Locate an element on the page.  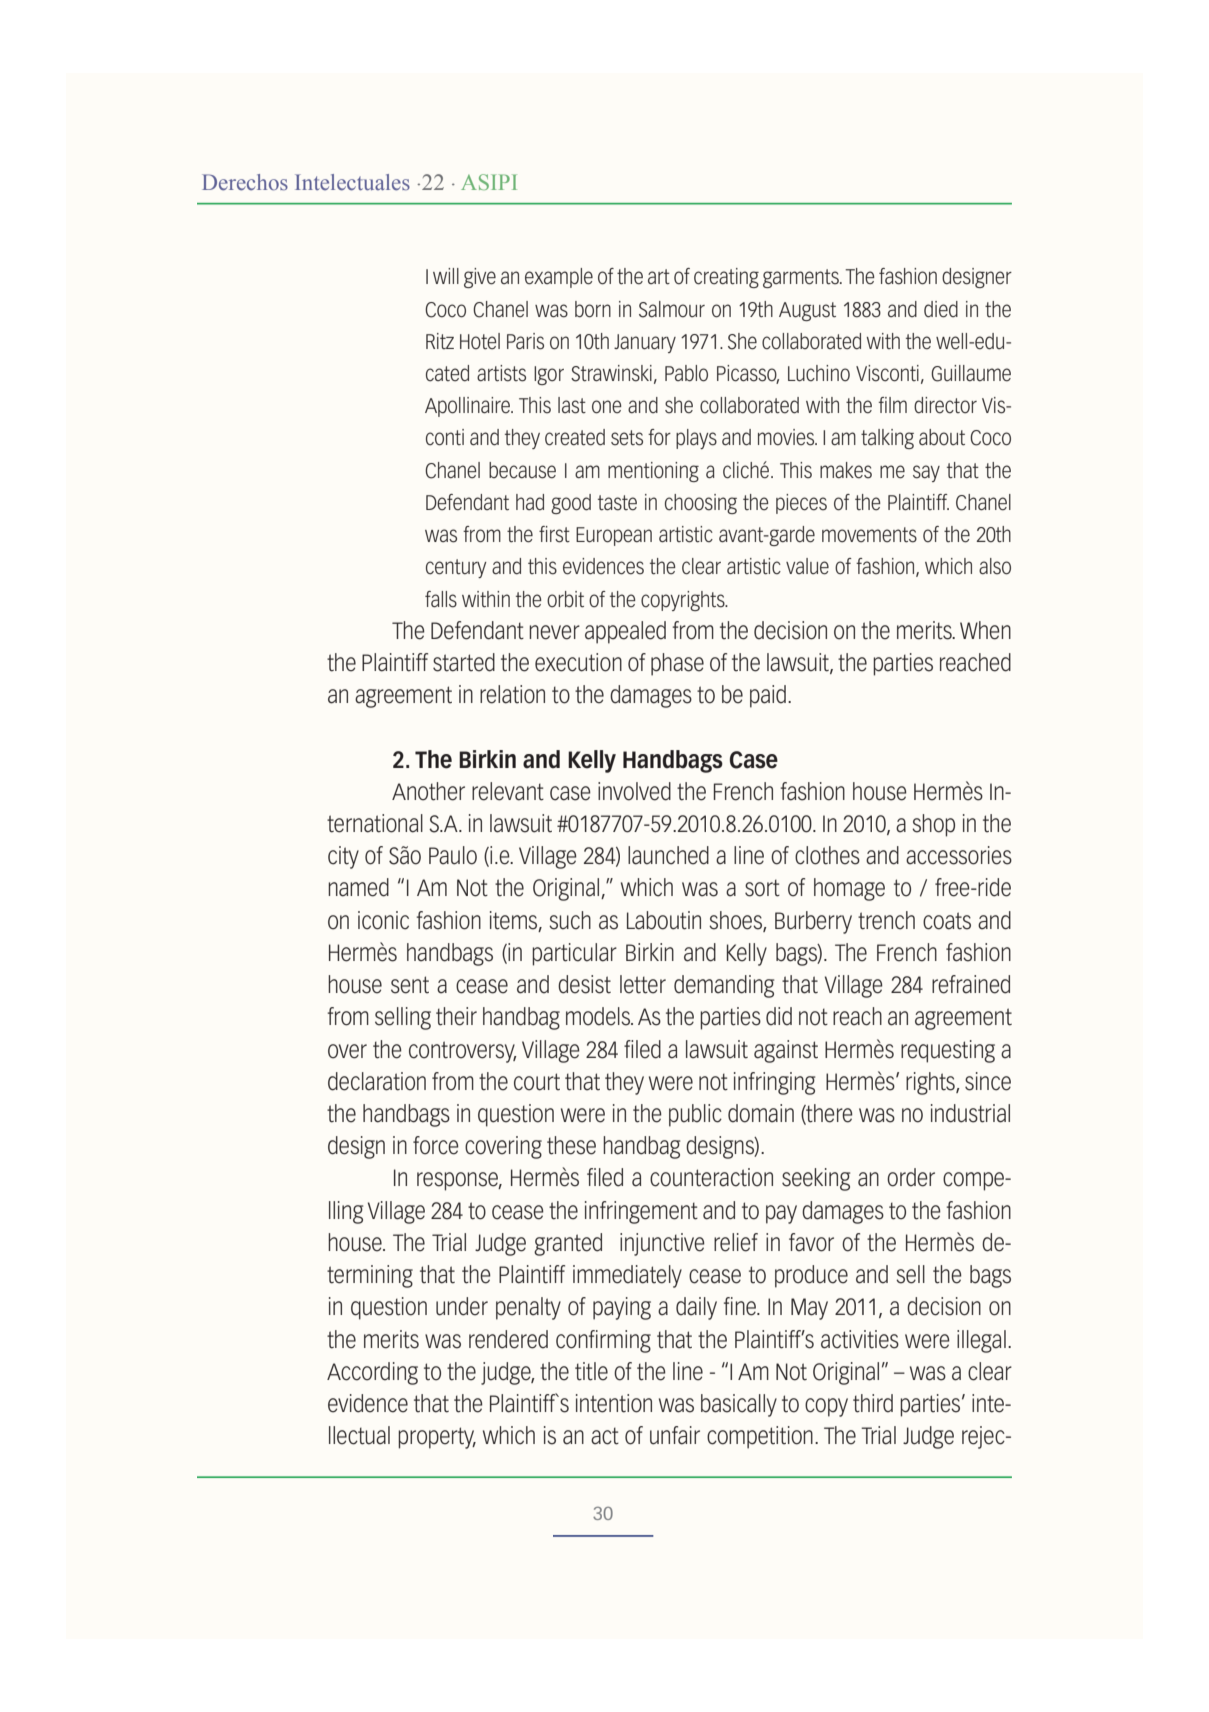
unfair is located at coordinates (675, 1435).
